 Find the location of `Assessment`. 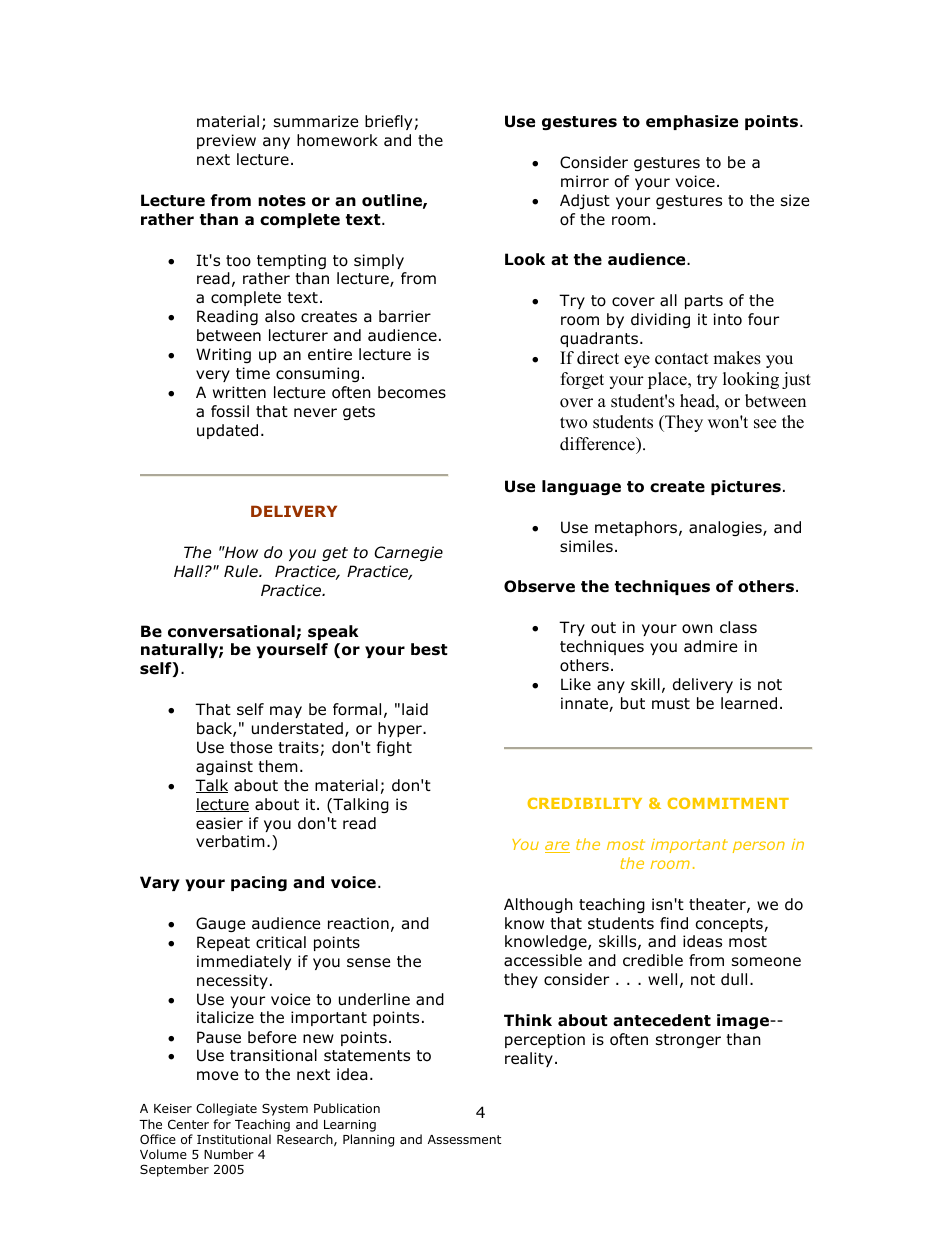

Assessment is located at coordinates (464, 1139).
